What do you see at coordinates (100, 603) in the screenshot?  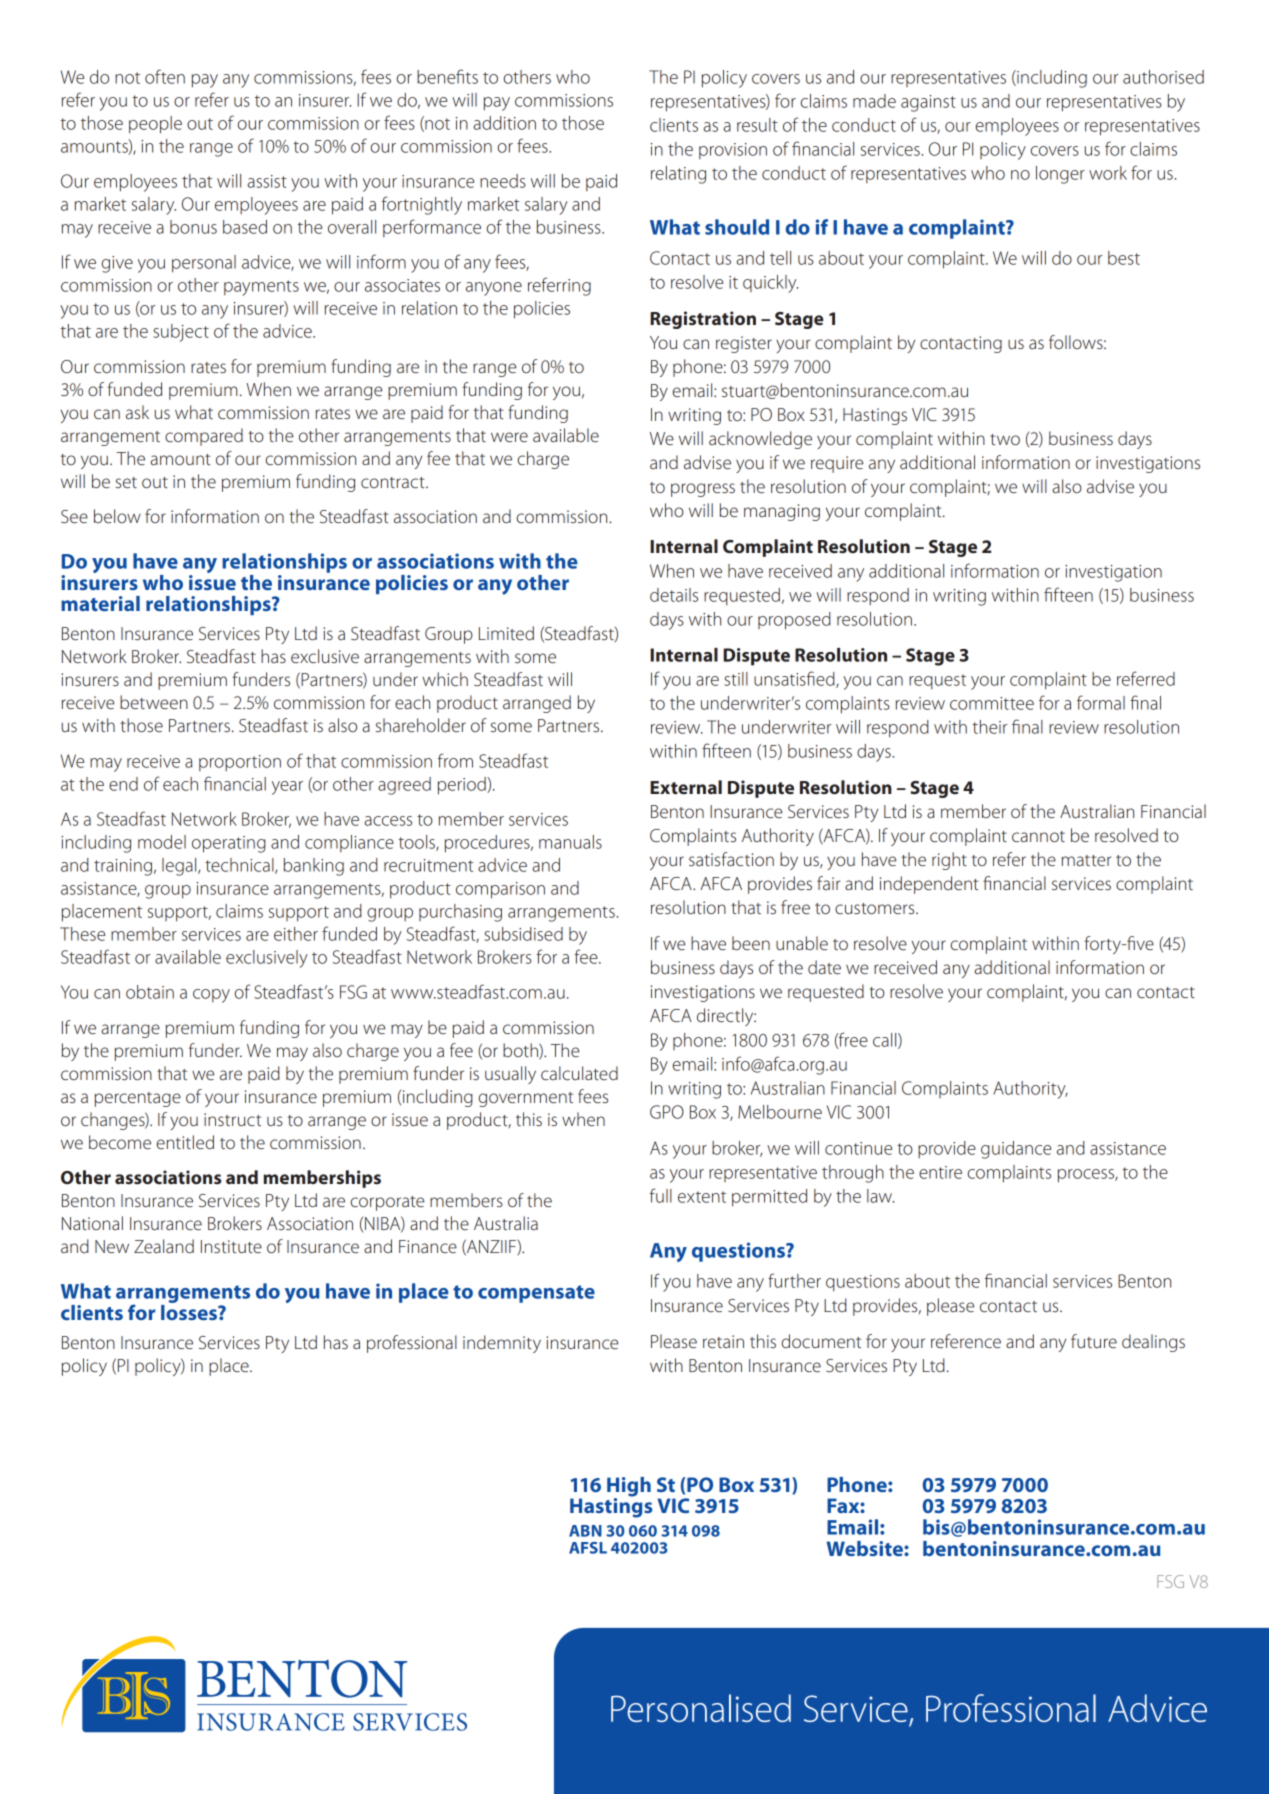 I see `material` at bounding box center [100, 603].
